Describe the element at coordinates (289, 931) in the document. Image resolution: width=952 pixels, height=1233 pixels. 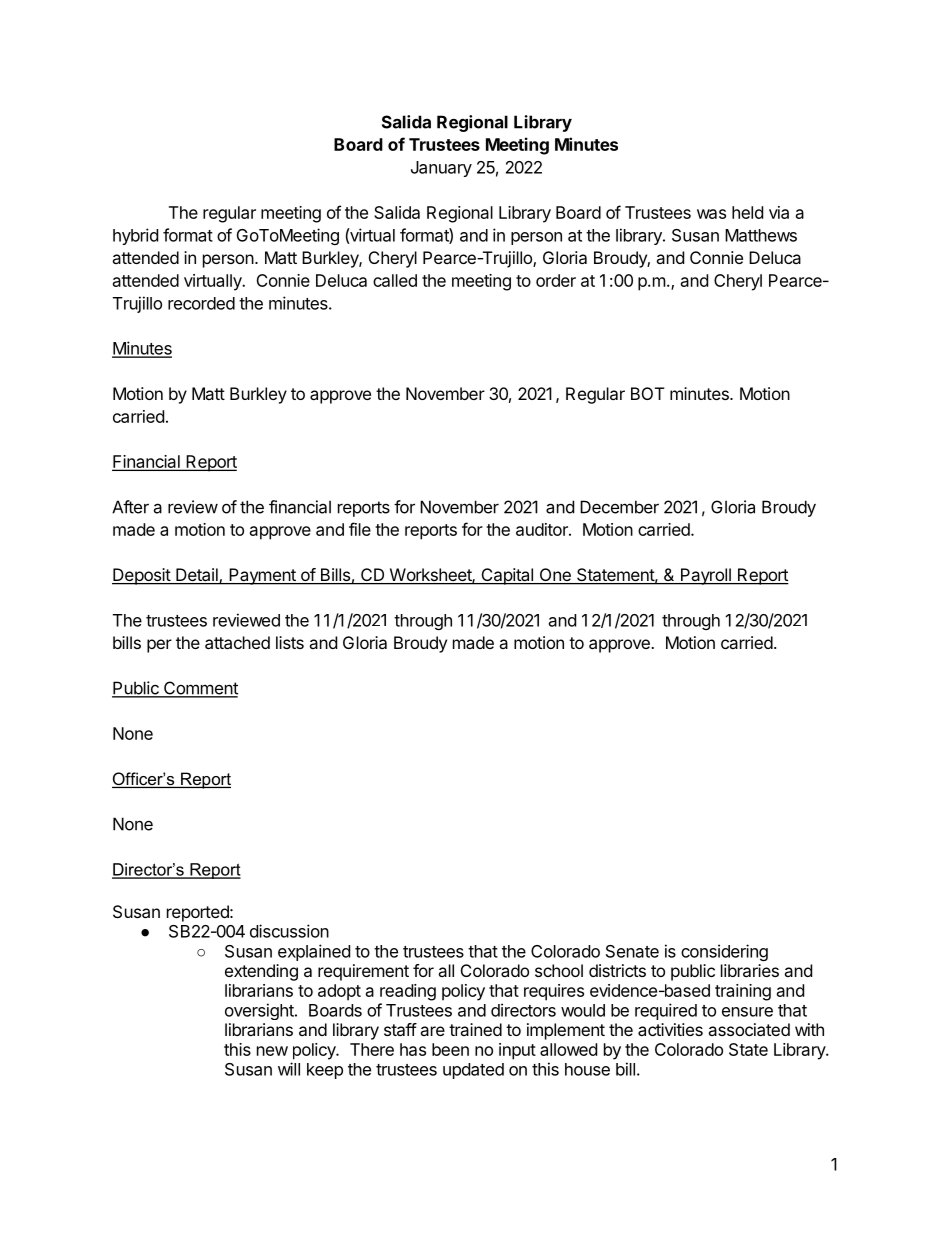
I see `discussion` at that location.
